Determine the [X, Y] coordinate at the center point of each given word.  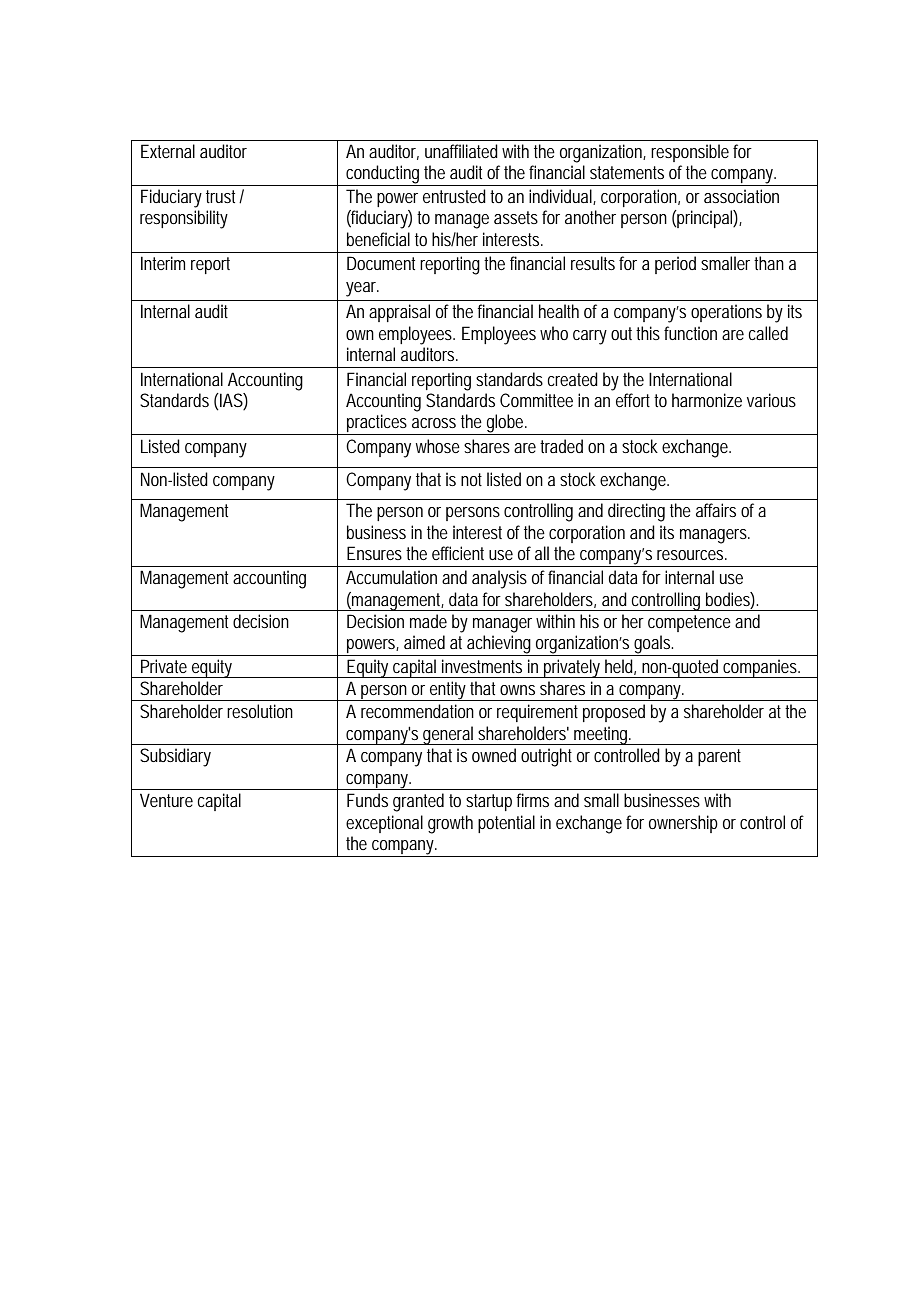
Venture [166, 800]
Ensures [374, 553]
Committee [536, 400]
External [168, 151]
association [741, 196]
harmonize [707, 400]
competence [689, 623]
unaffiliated [461, 151]
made [428, 621]
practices [378, 424]
